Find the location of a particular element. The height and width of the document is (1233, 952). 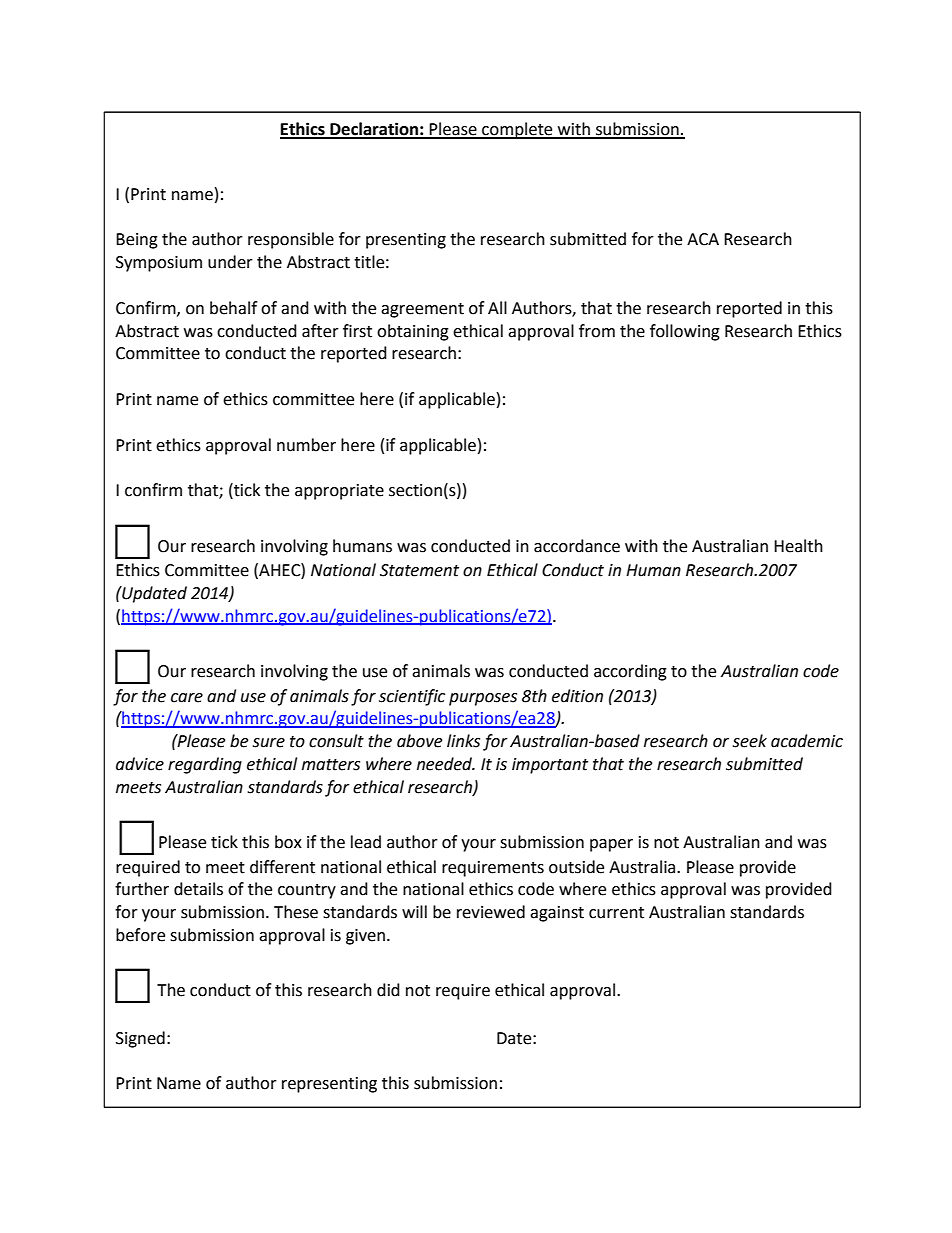

Signed is located at coordinates (140, 1039).
